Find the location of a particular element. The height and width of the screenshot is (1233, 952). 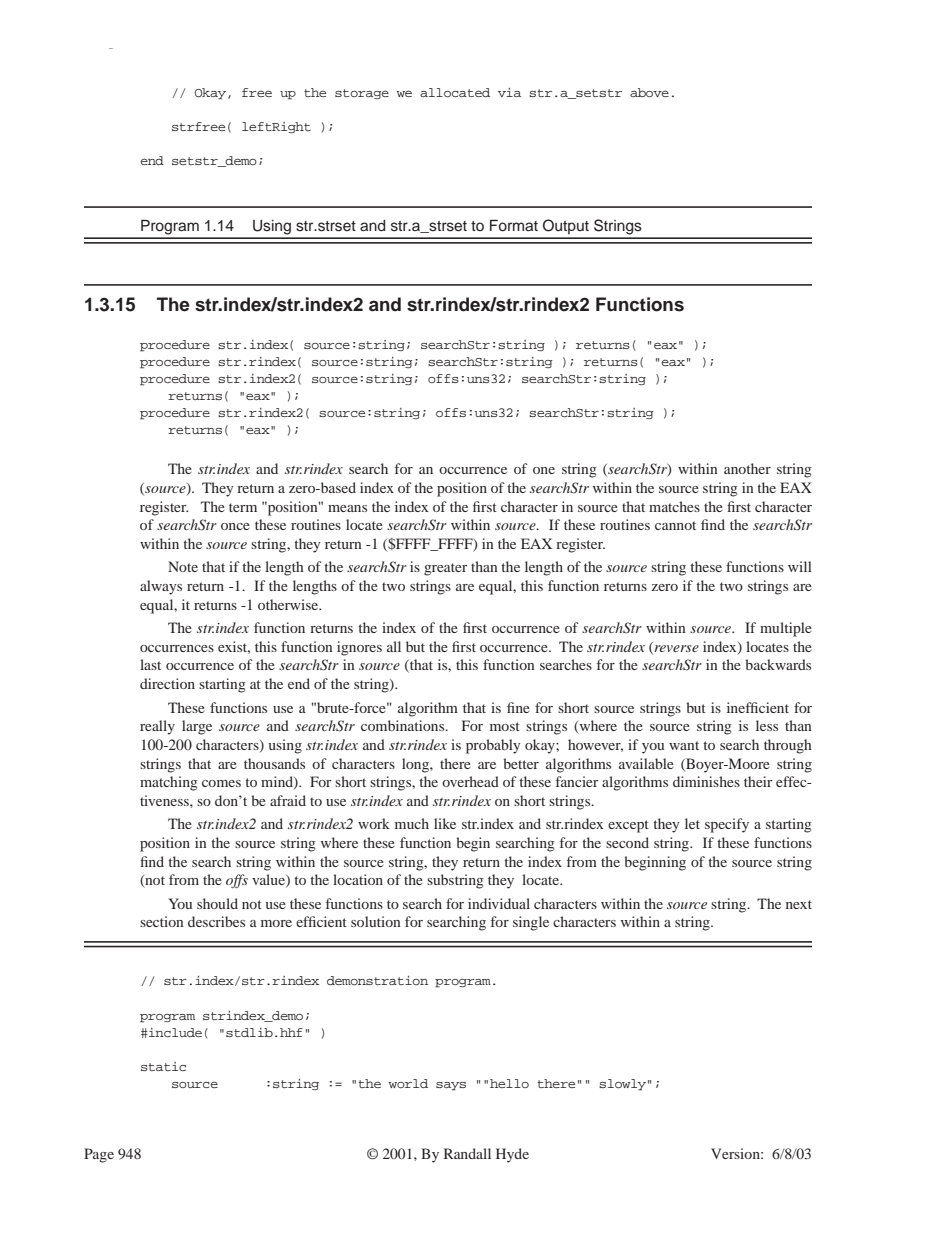

cannot is located at coordinates (675, 525).
